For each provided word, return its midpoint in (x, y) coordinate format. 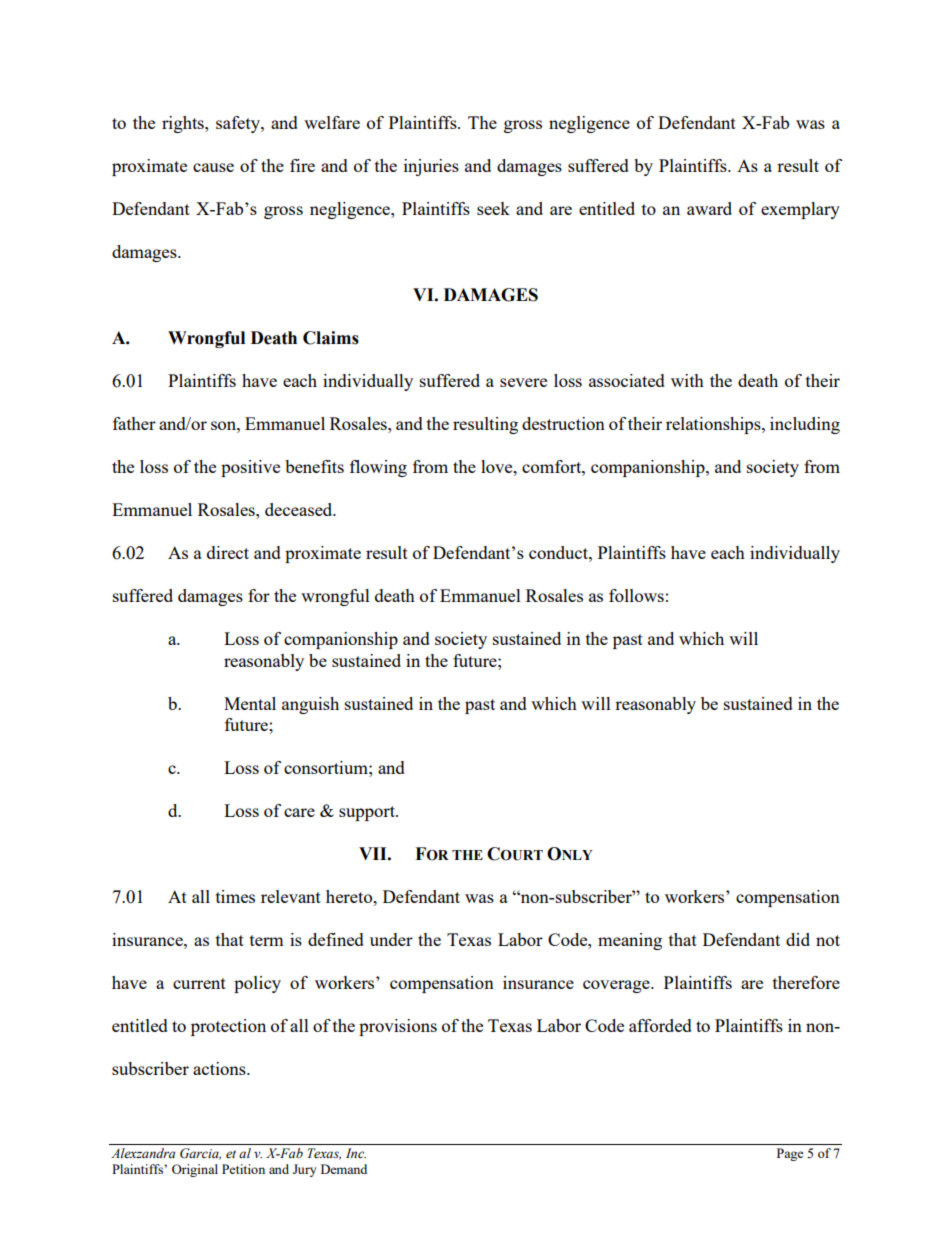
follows (636, 595)
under (391, 939)
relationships (714, 425)
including (805, 425)
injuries (431, 167)
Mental (250, 703)
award (709, 208)
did (798, 939)
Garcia (200, 1154)
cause (213, 167)
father (134, 423)
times (235, 896)
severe (523, 382)
